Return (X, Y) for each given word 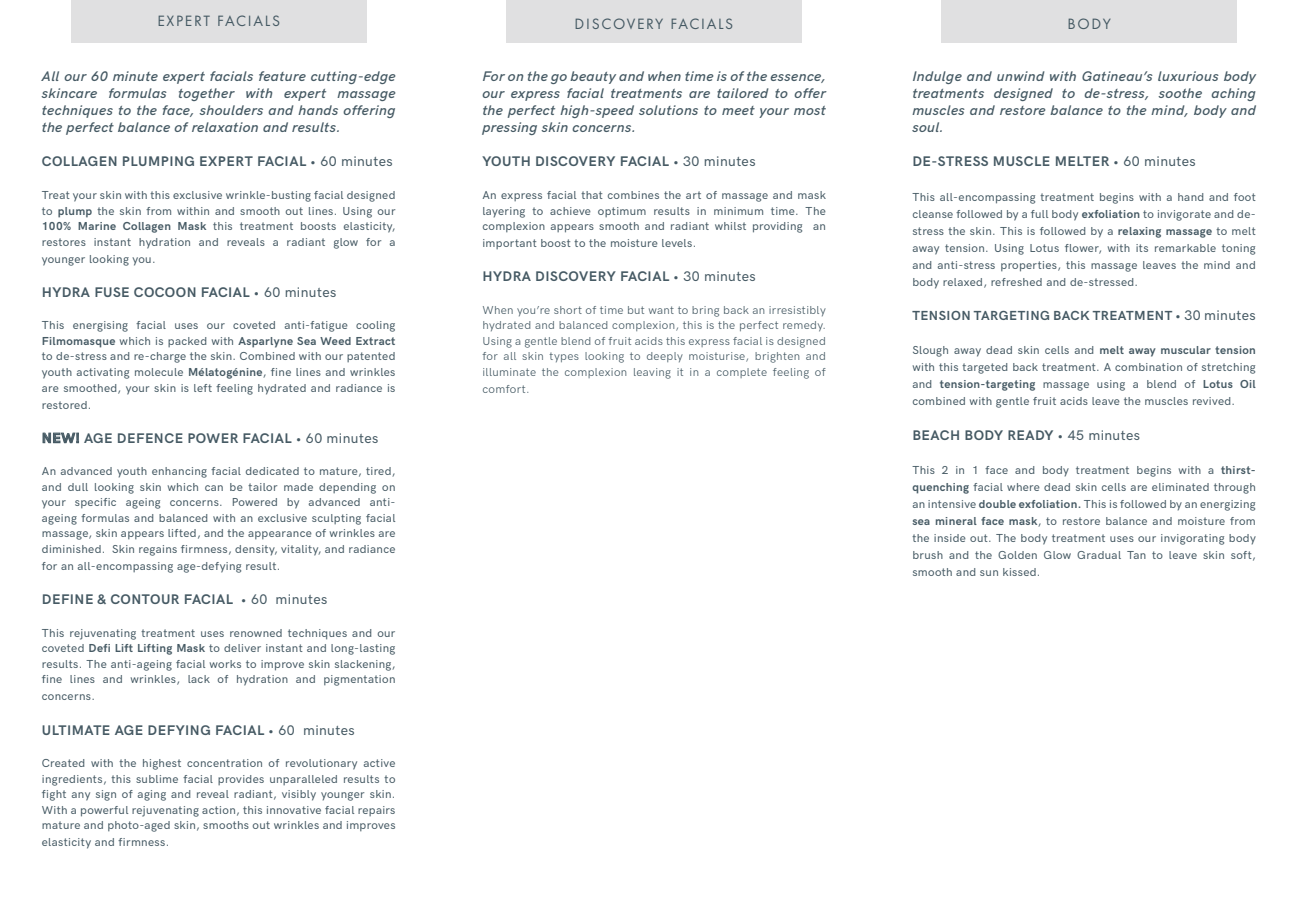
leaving (652, 373)
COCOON (165, 292)
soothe (1180, 93)
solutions (668, 110)
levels (677, 243)
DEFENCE (150, 438)
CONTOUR (145, 599)
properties (1030, 266)
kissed (1019, 572)
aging (152, 795)
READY (1030, 435)
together (207, 94)
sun (989, 573)
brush (928, 555)
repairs (376, 811)
